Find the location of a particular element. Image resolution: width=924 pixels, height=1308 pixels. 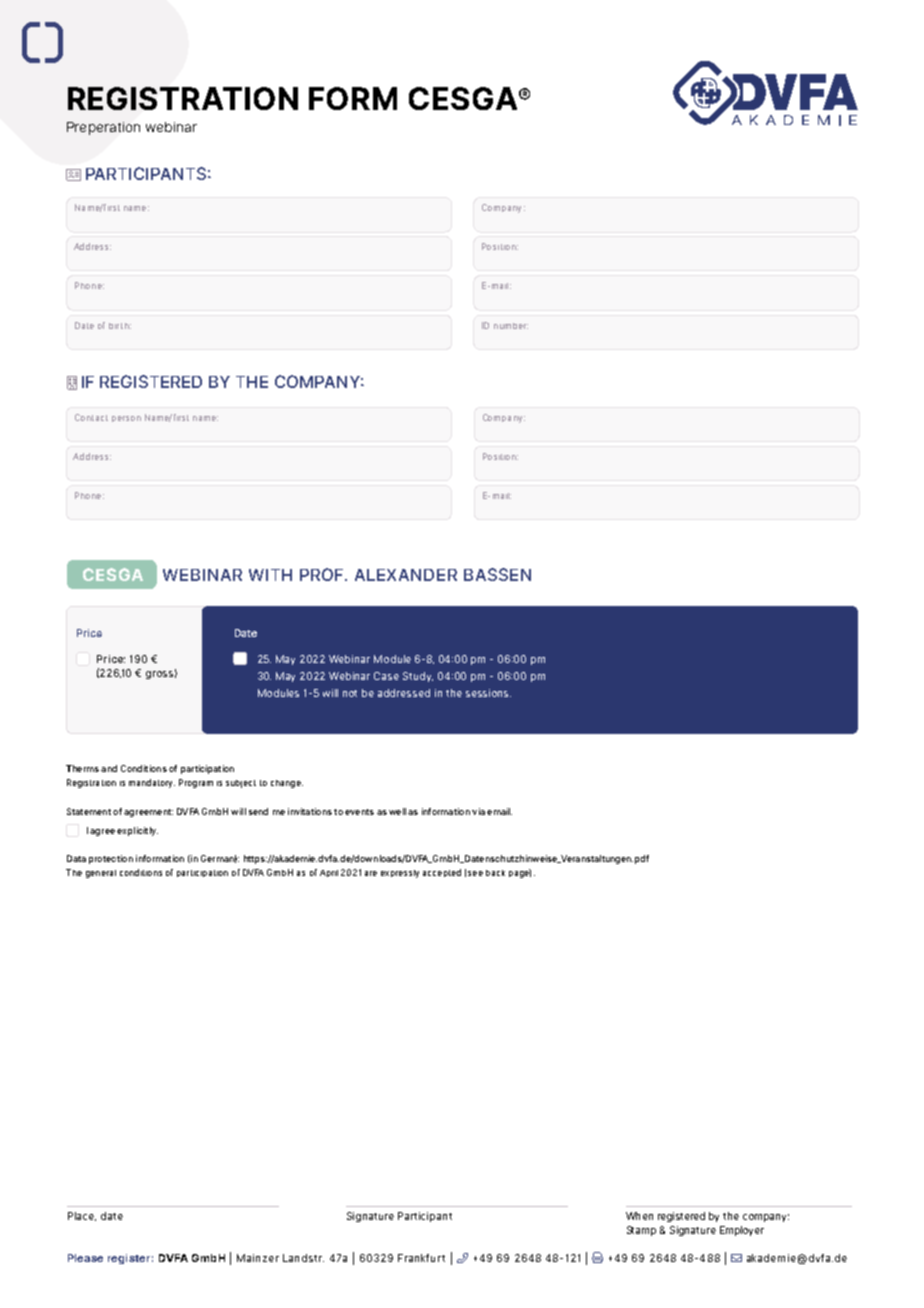

Please is located at coordinates (85, 1258).
